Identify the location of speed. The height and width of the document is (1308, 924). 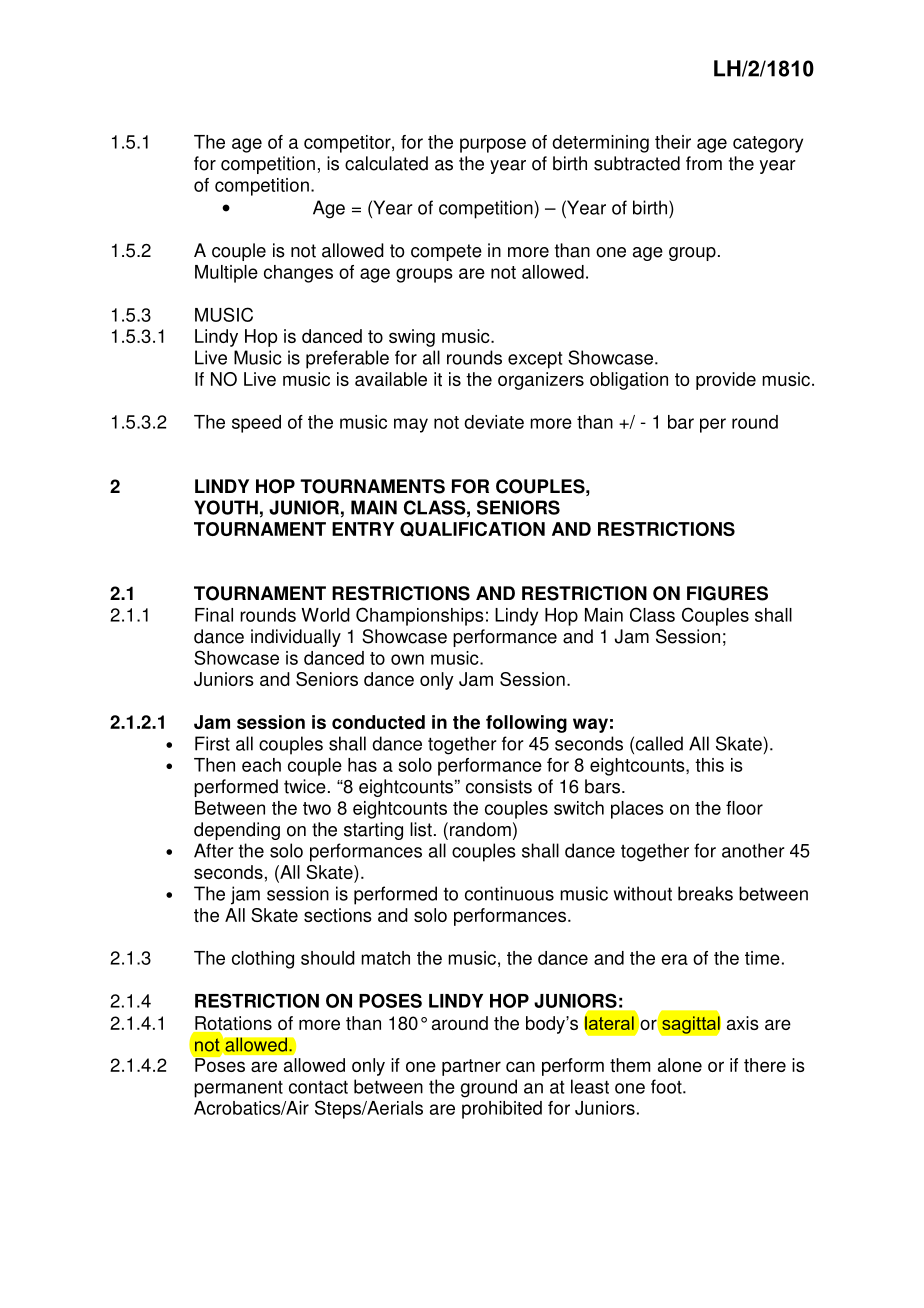
(256, 424).
